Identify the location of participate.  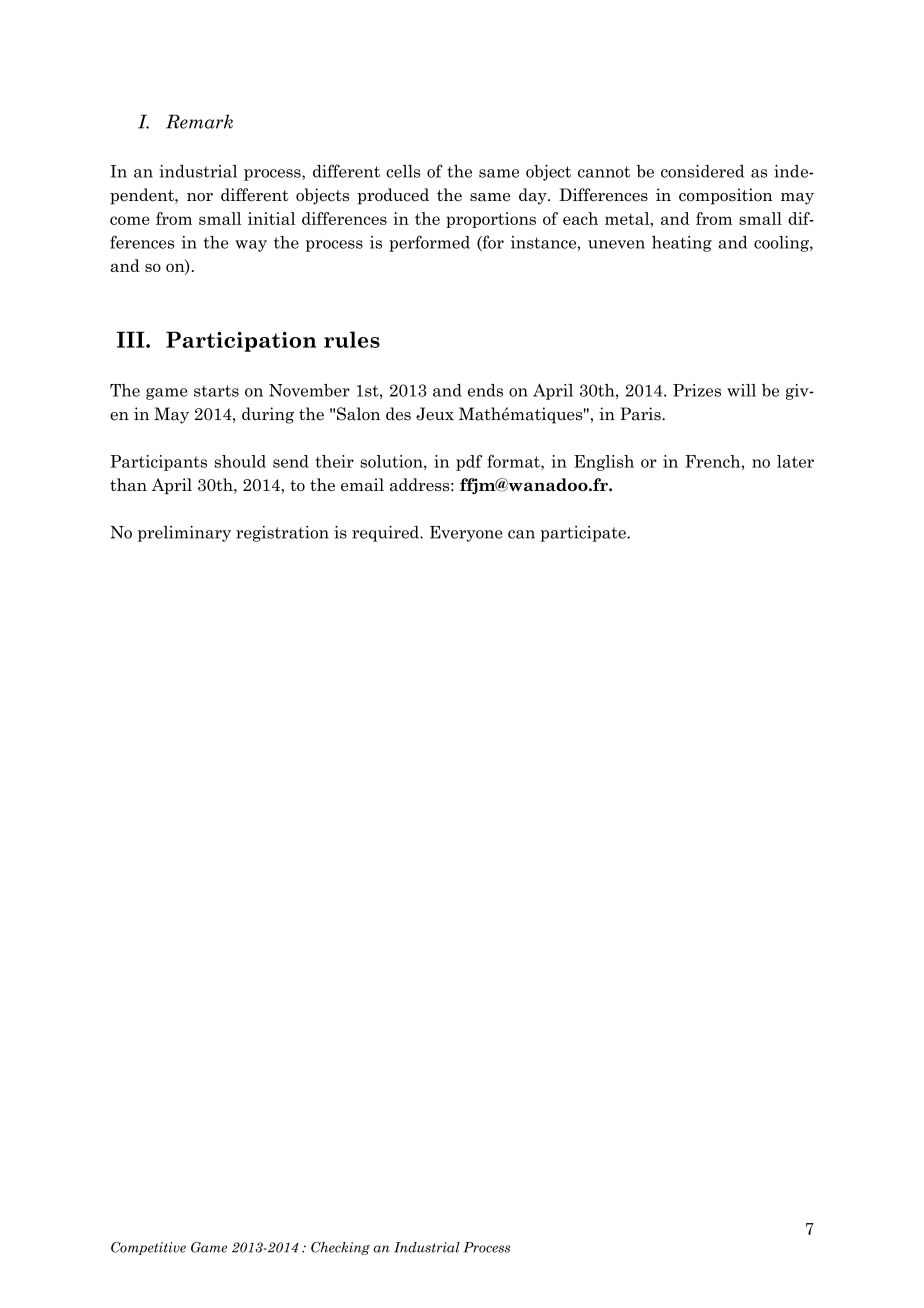
(584, 534).
